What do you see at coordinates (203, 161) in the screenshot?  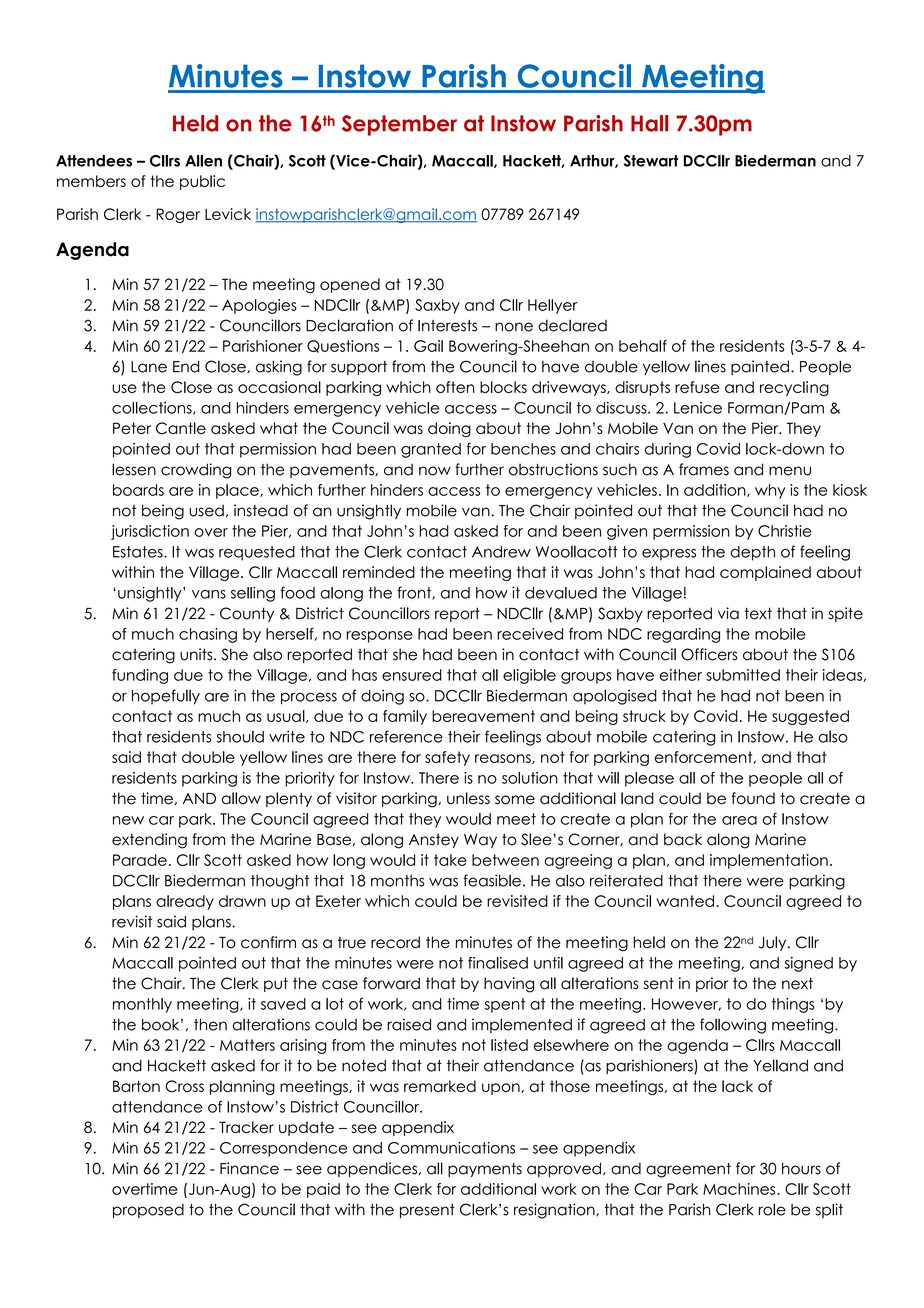 I see `Allen` at bounding box center [203, 161].
